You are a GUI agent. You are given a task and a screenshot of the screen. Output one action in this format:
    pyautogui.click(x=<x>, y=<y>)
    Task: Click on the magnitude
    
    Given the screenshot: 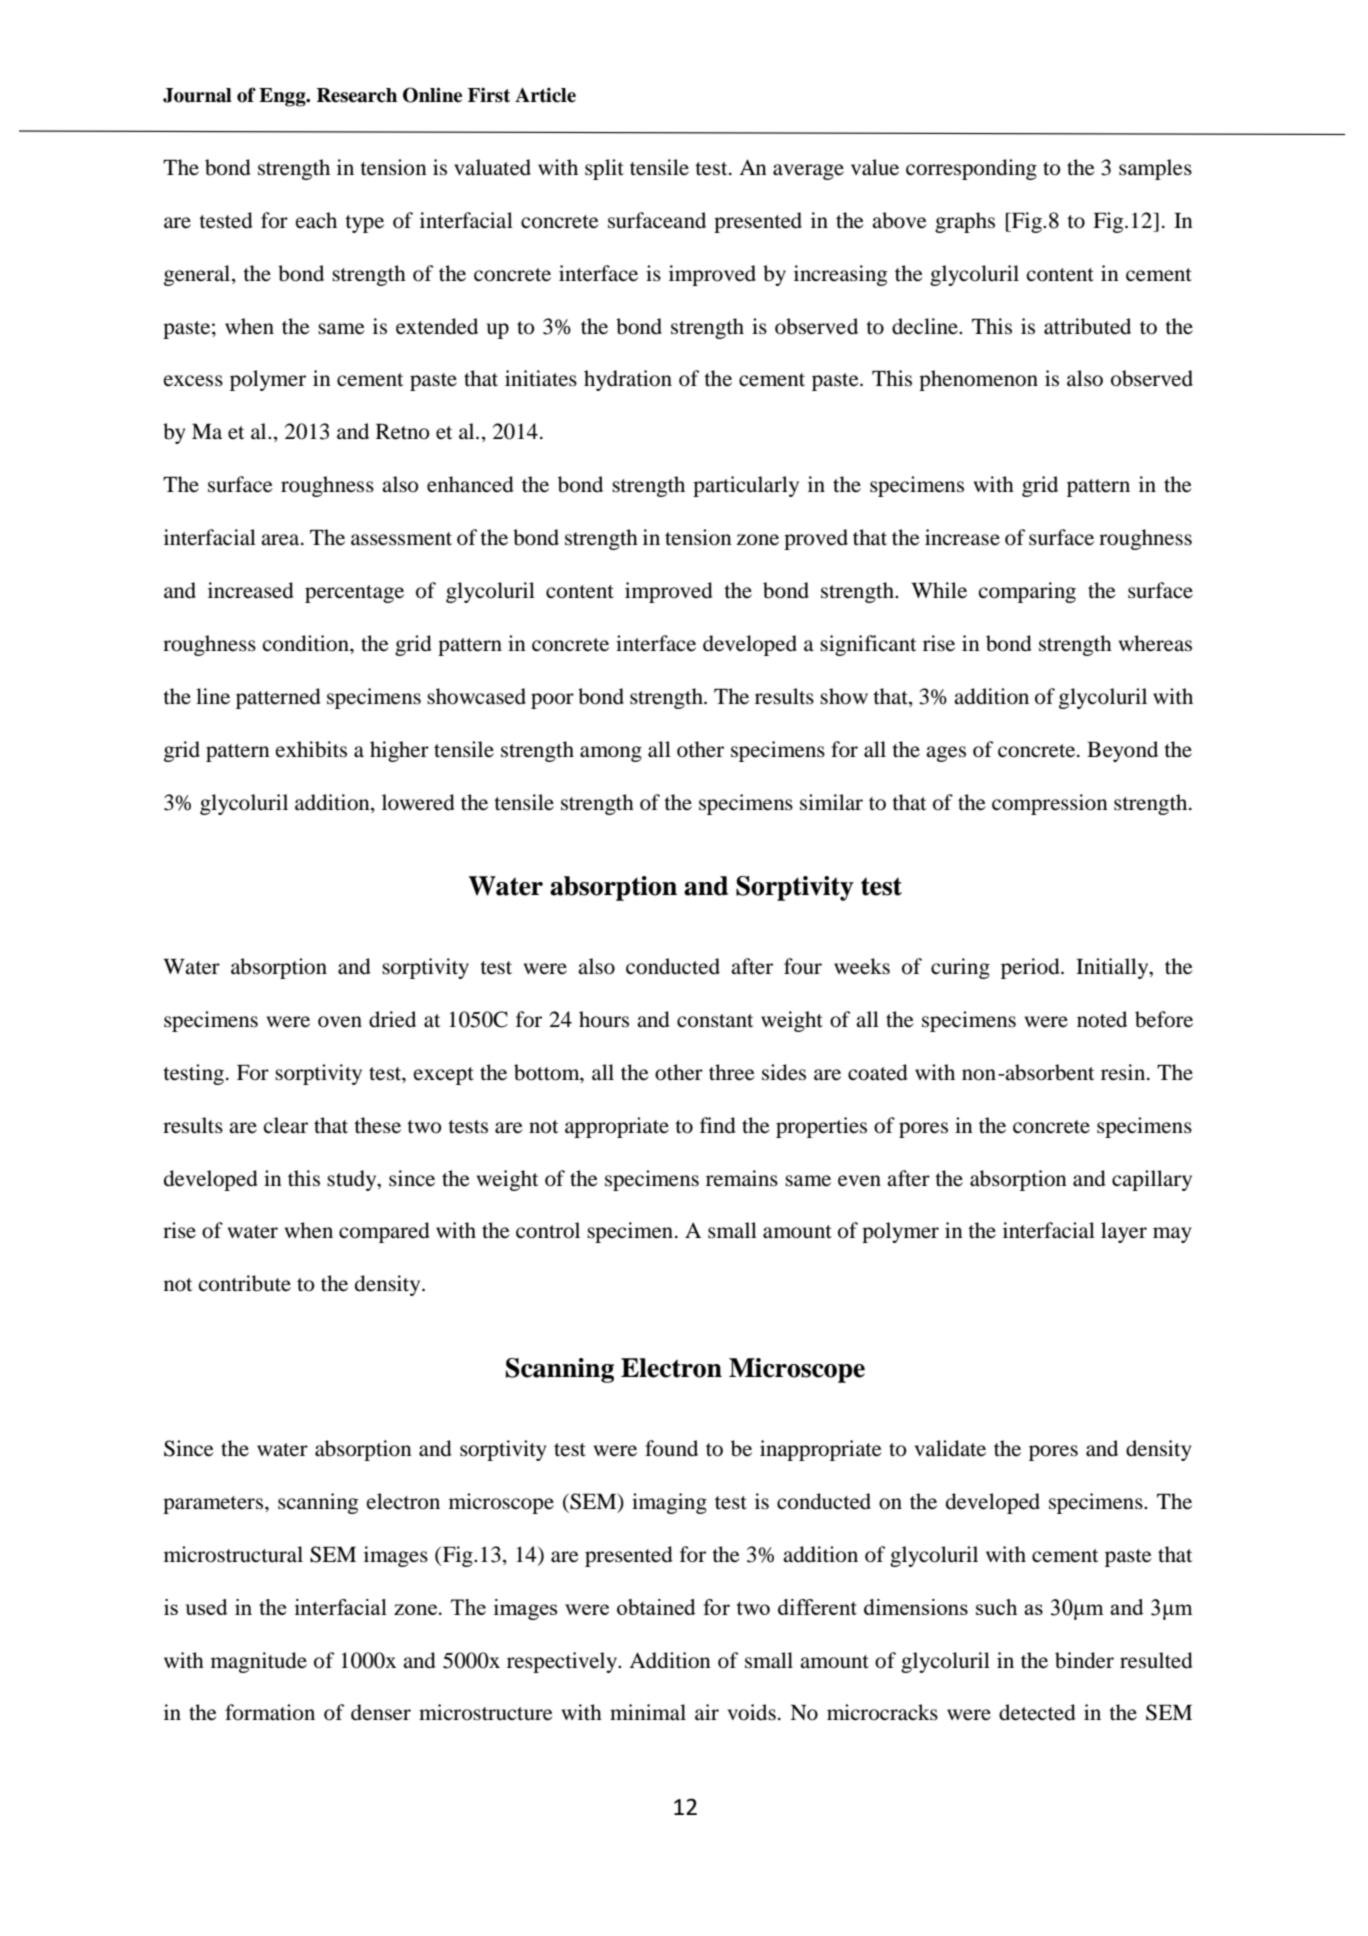 What is the action you would take?
    pyautogui.click(x=259, y=1662)
